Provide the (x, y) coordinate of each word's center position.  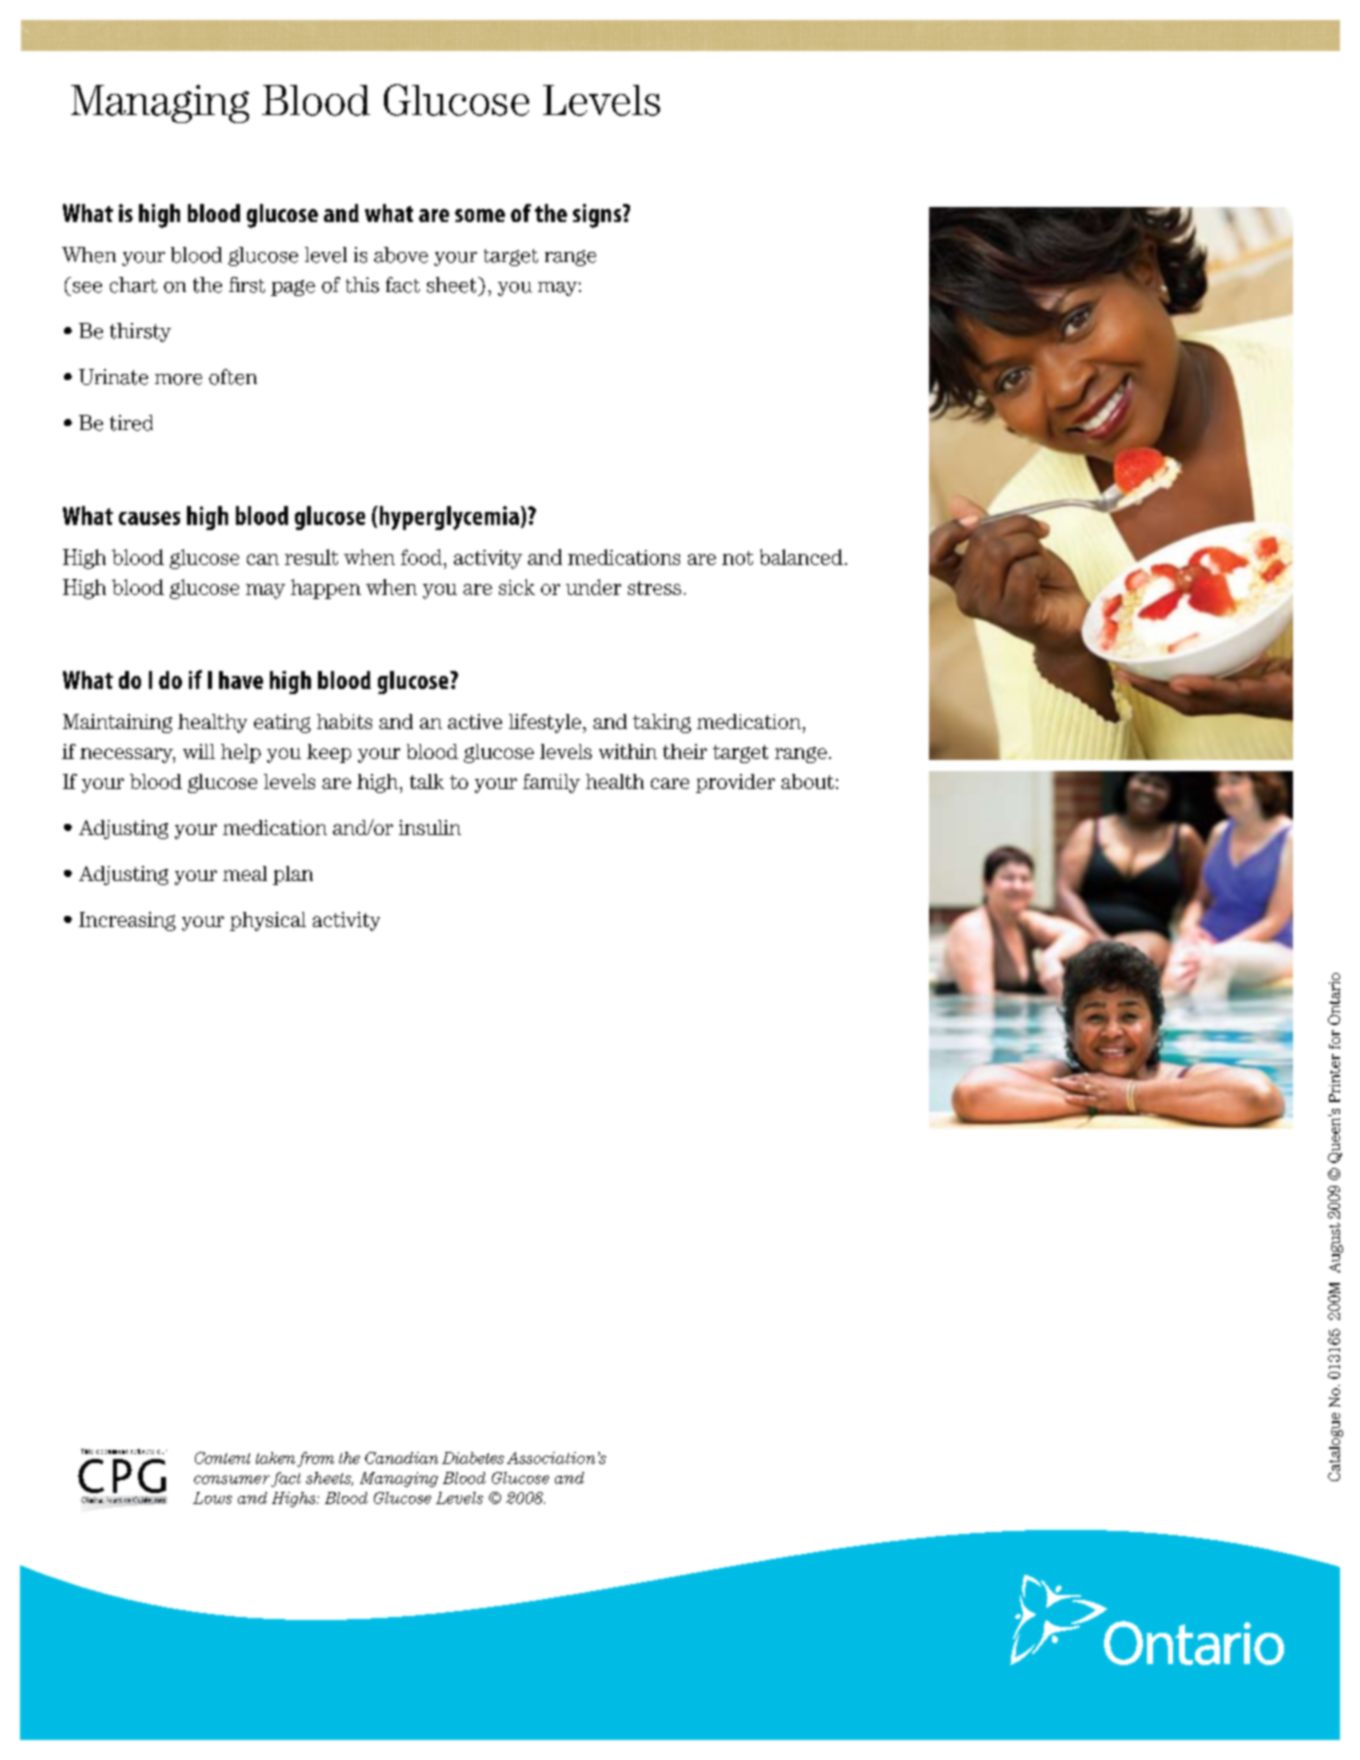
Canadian (401, 1458)
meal (245, 873)
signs (597, 216)
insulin (430, 827)
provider (735, 783)
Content (222, 1458)
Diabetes (473, 1458)
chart (133, 285)
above (401, 255)
